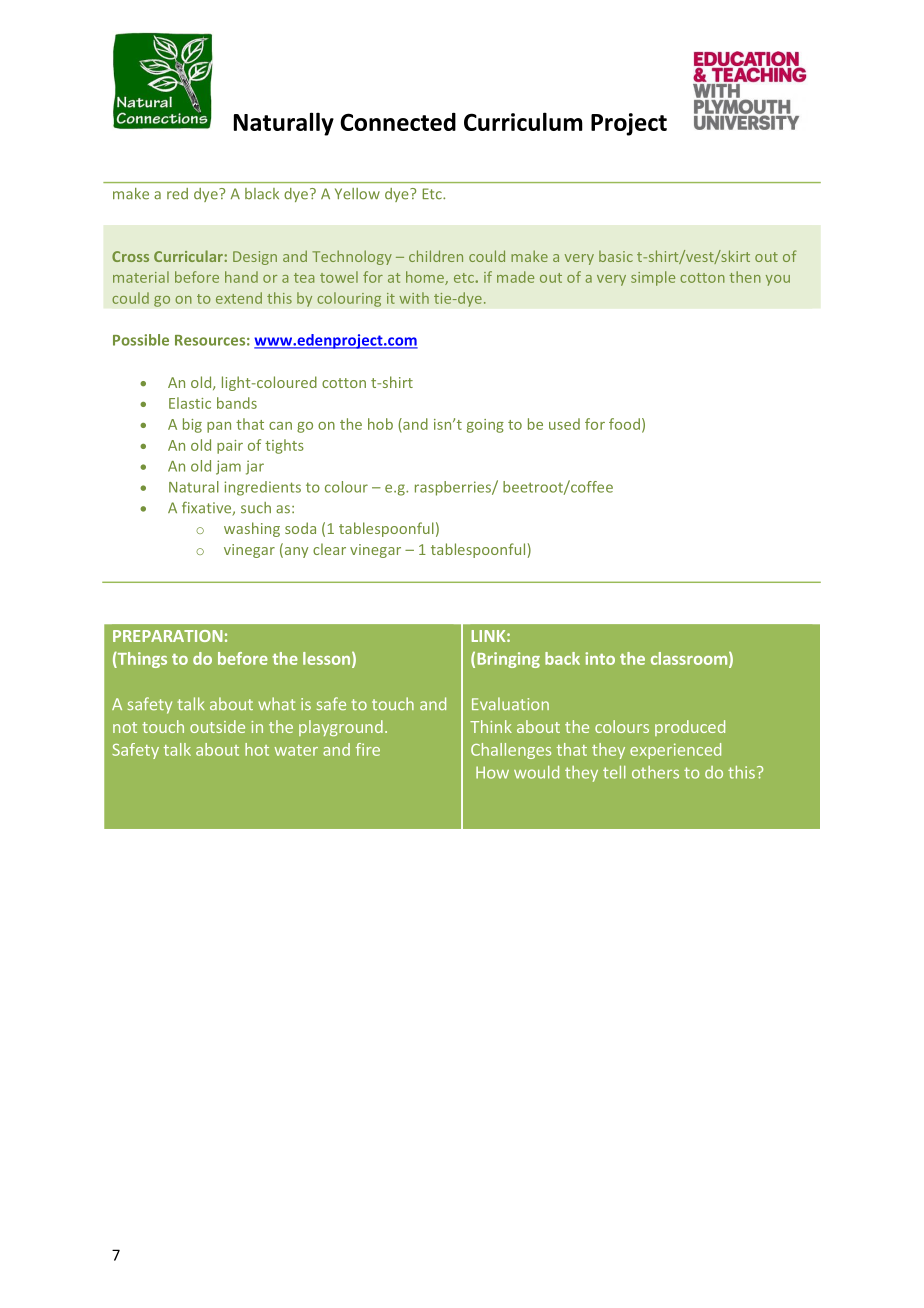  I want to click on Connected, so click(398, 122).
